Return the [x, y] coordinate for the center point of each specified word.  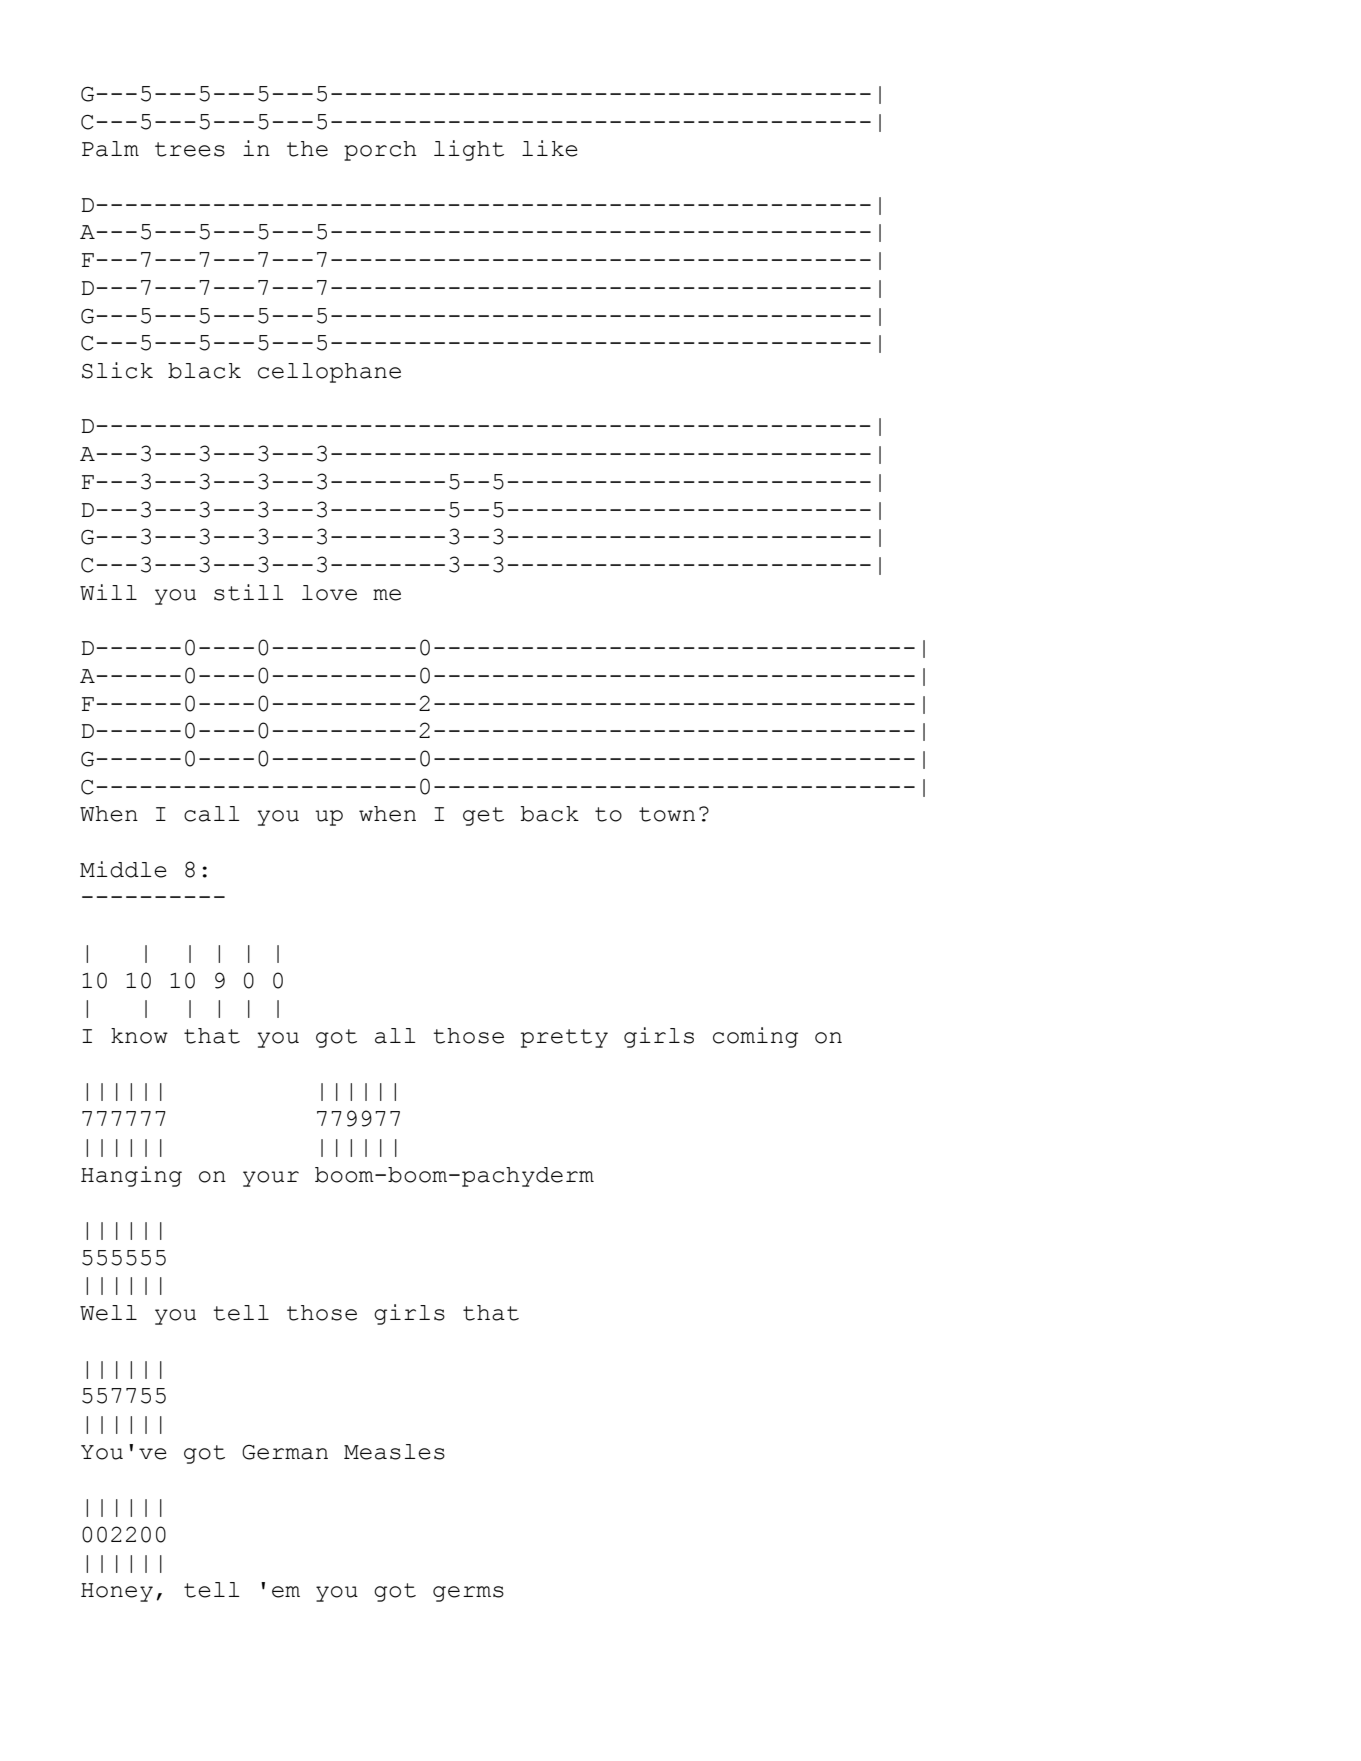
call [212, 814]
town [667, 814]
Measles [394, 1452]
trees [190, 149]
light [469, 150]
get [483, 816]
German [285, 1452]
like [550, 148]
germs [468, 1594]
